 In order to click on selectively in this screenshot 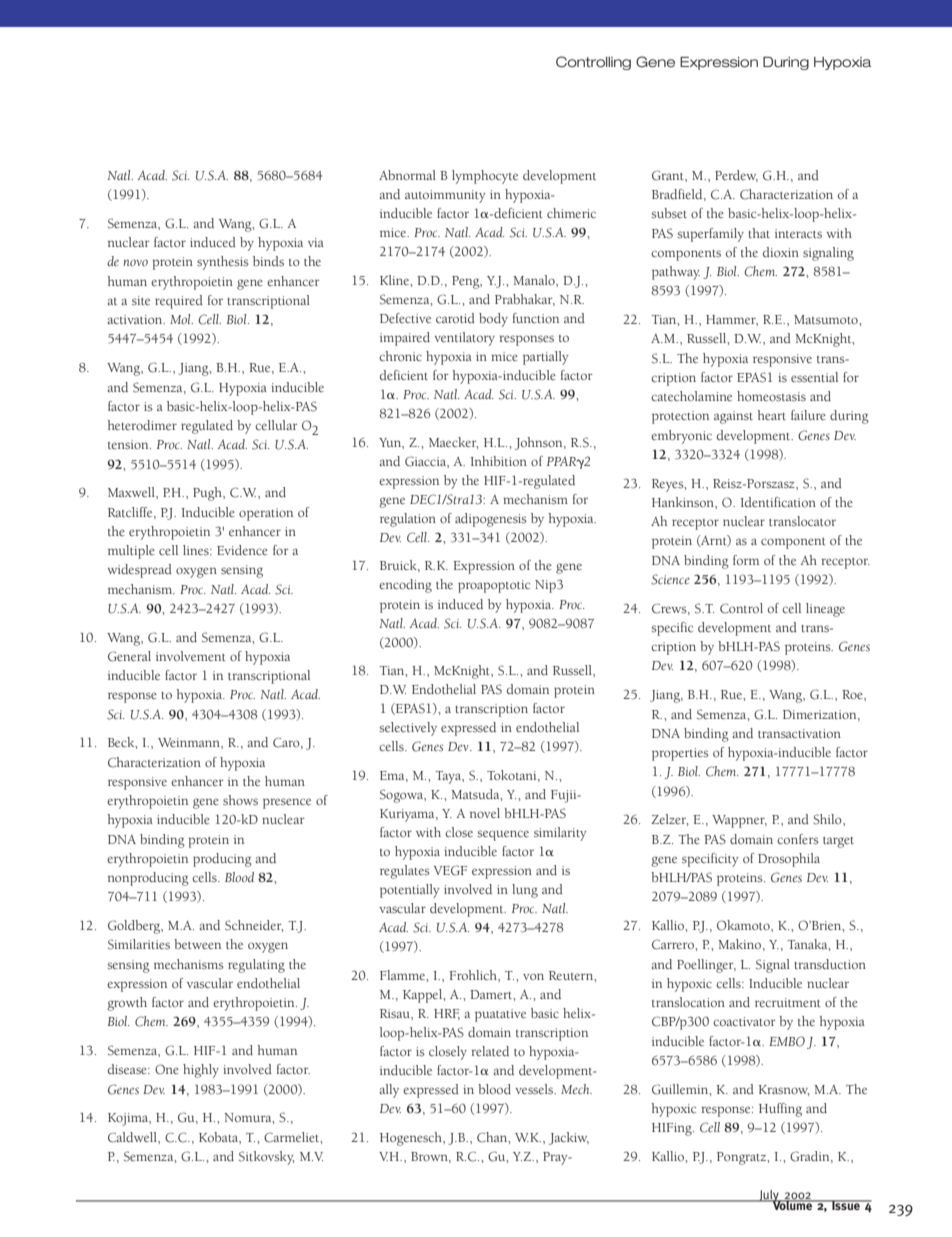, I will do `click(408, 729)`.
